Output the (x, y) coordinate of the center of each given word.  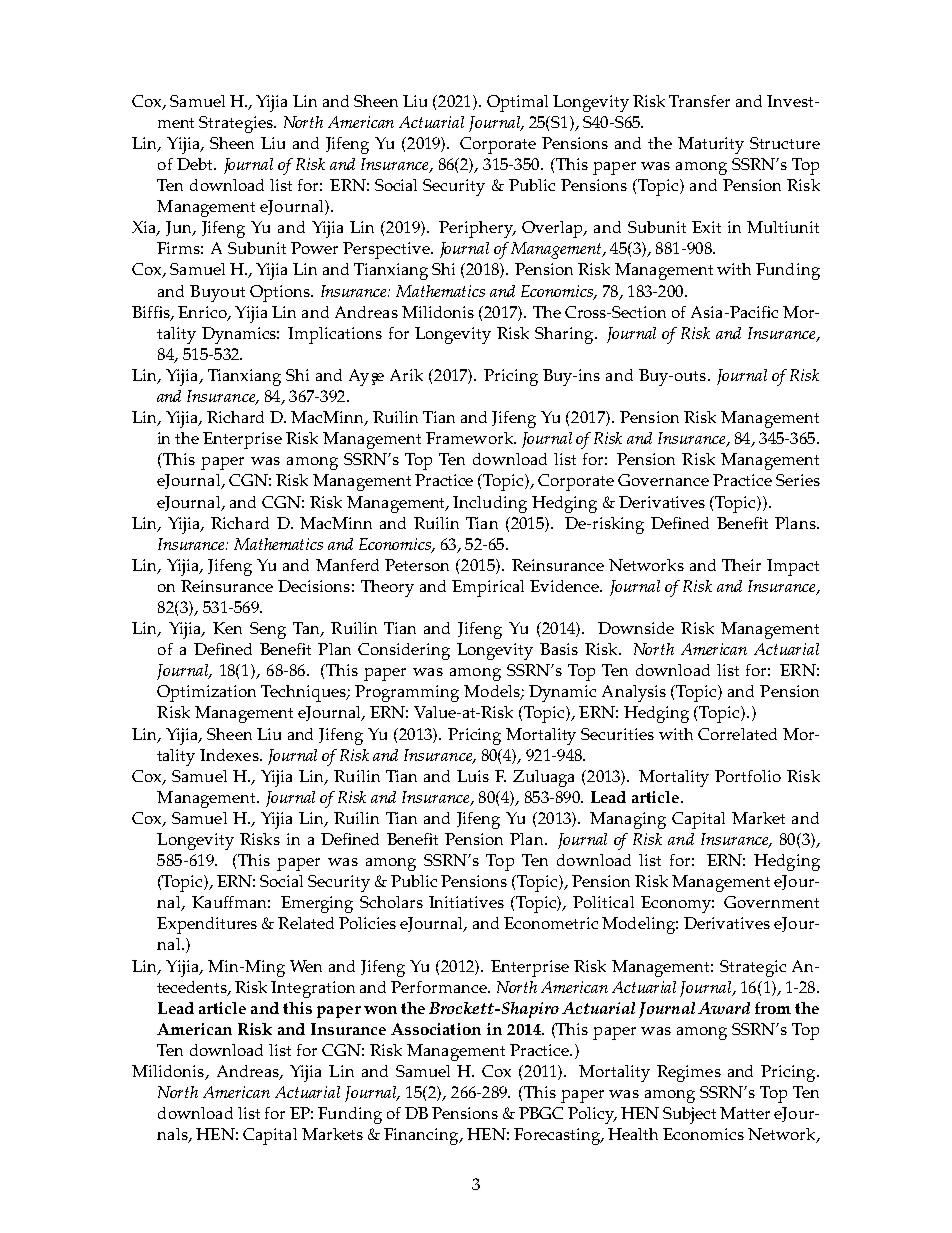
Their (741, 565)
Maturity (711, 145)
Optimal (517, 103)
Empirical (488, 588)
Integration (313, 989)
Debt (196, 164)
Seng (268, 630)
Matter (745, 1113)
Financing (422, 1136)
